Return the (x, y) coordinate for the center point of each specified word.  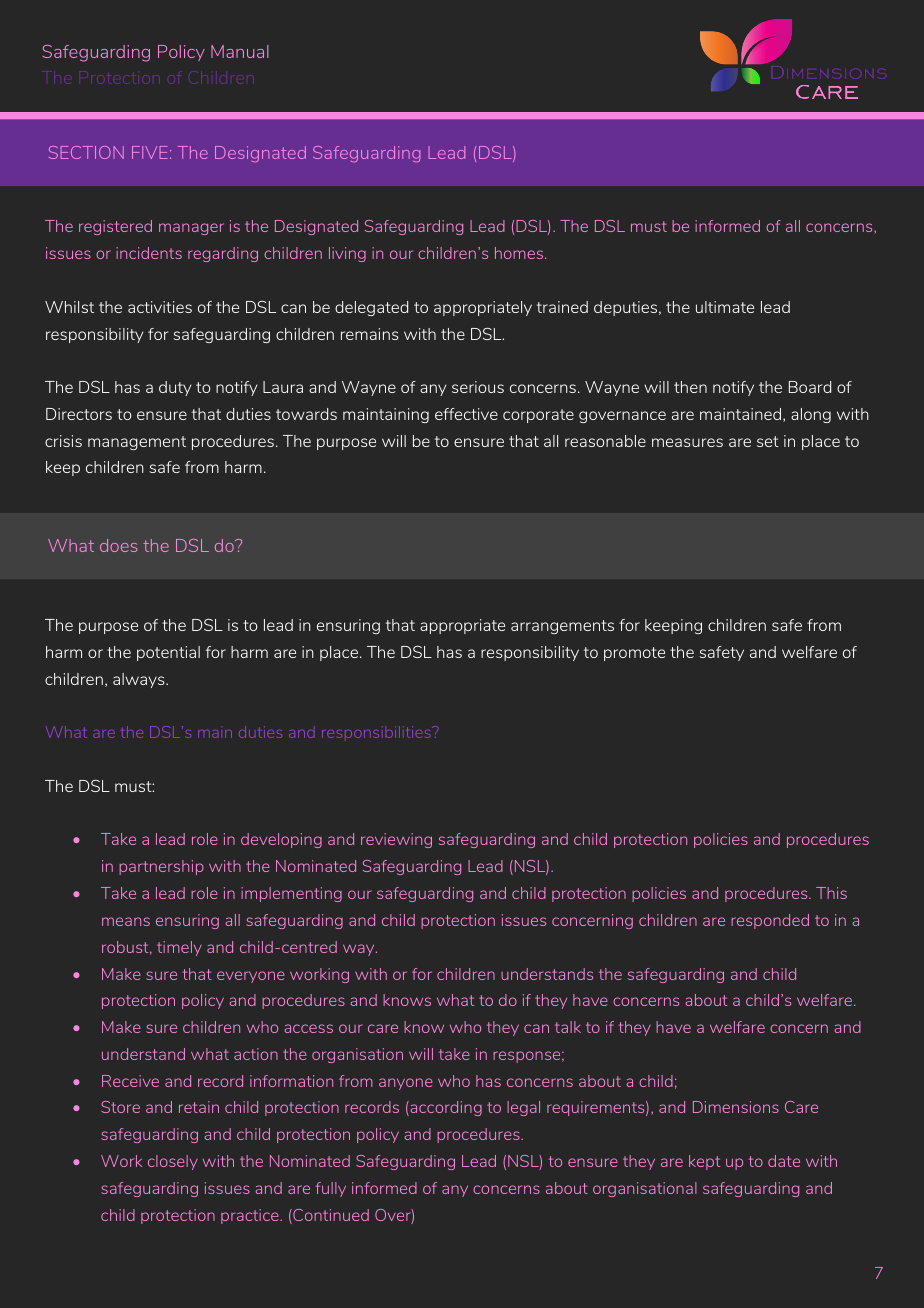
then (690, 387)
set (768, 441)
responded (770, 921)
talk (568, 1027)
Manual (240, 51)
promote (634, 654)
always (140, 680)
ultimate (725, 307)
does (119, 545)
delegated (371, 308)
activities (160, 307)
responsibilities (377, 733)
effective (466, 414)
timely (179, 948)
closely (173, 1162)
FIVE (150, 152)
